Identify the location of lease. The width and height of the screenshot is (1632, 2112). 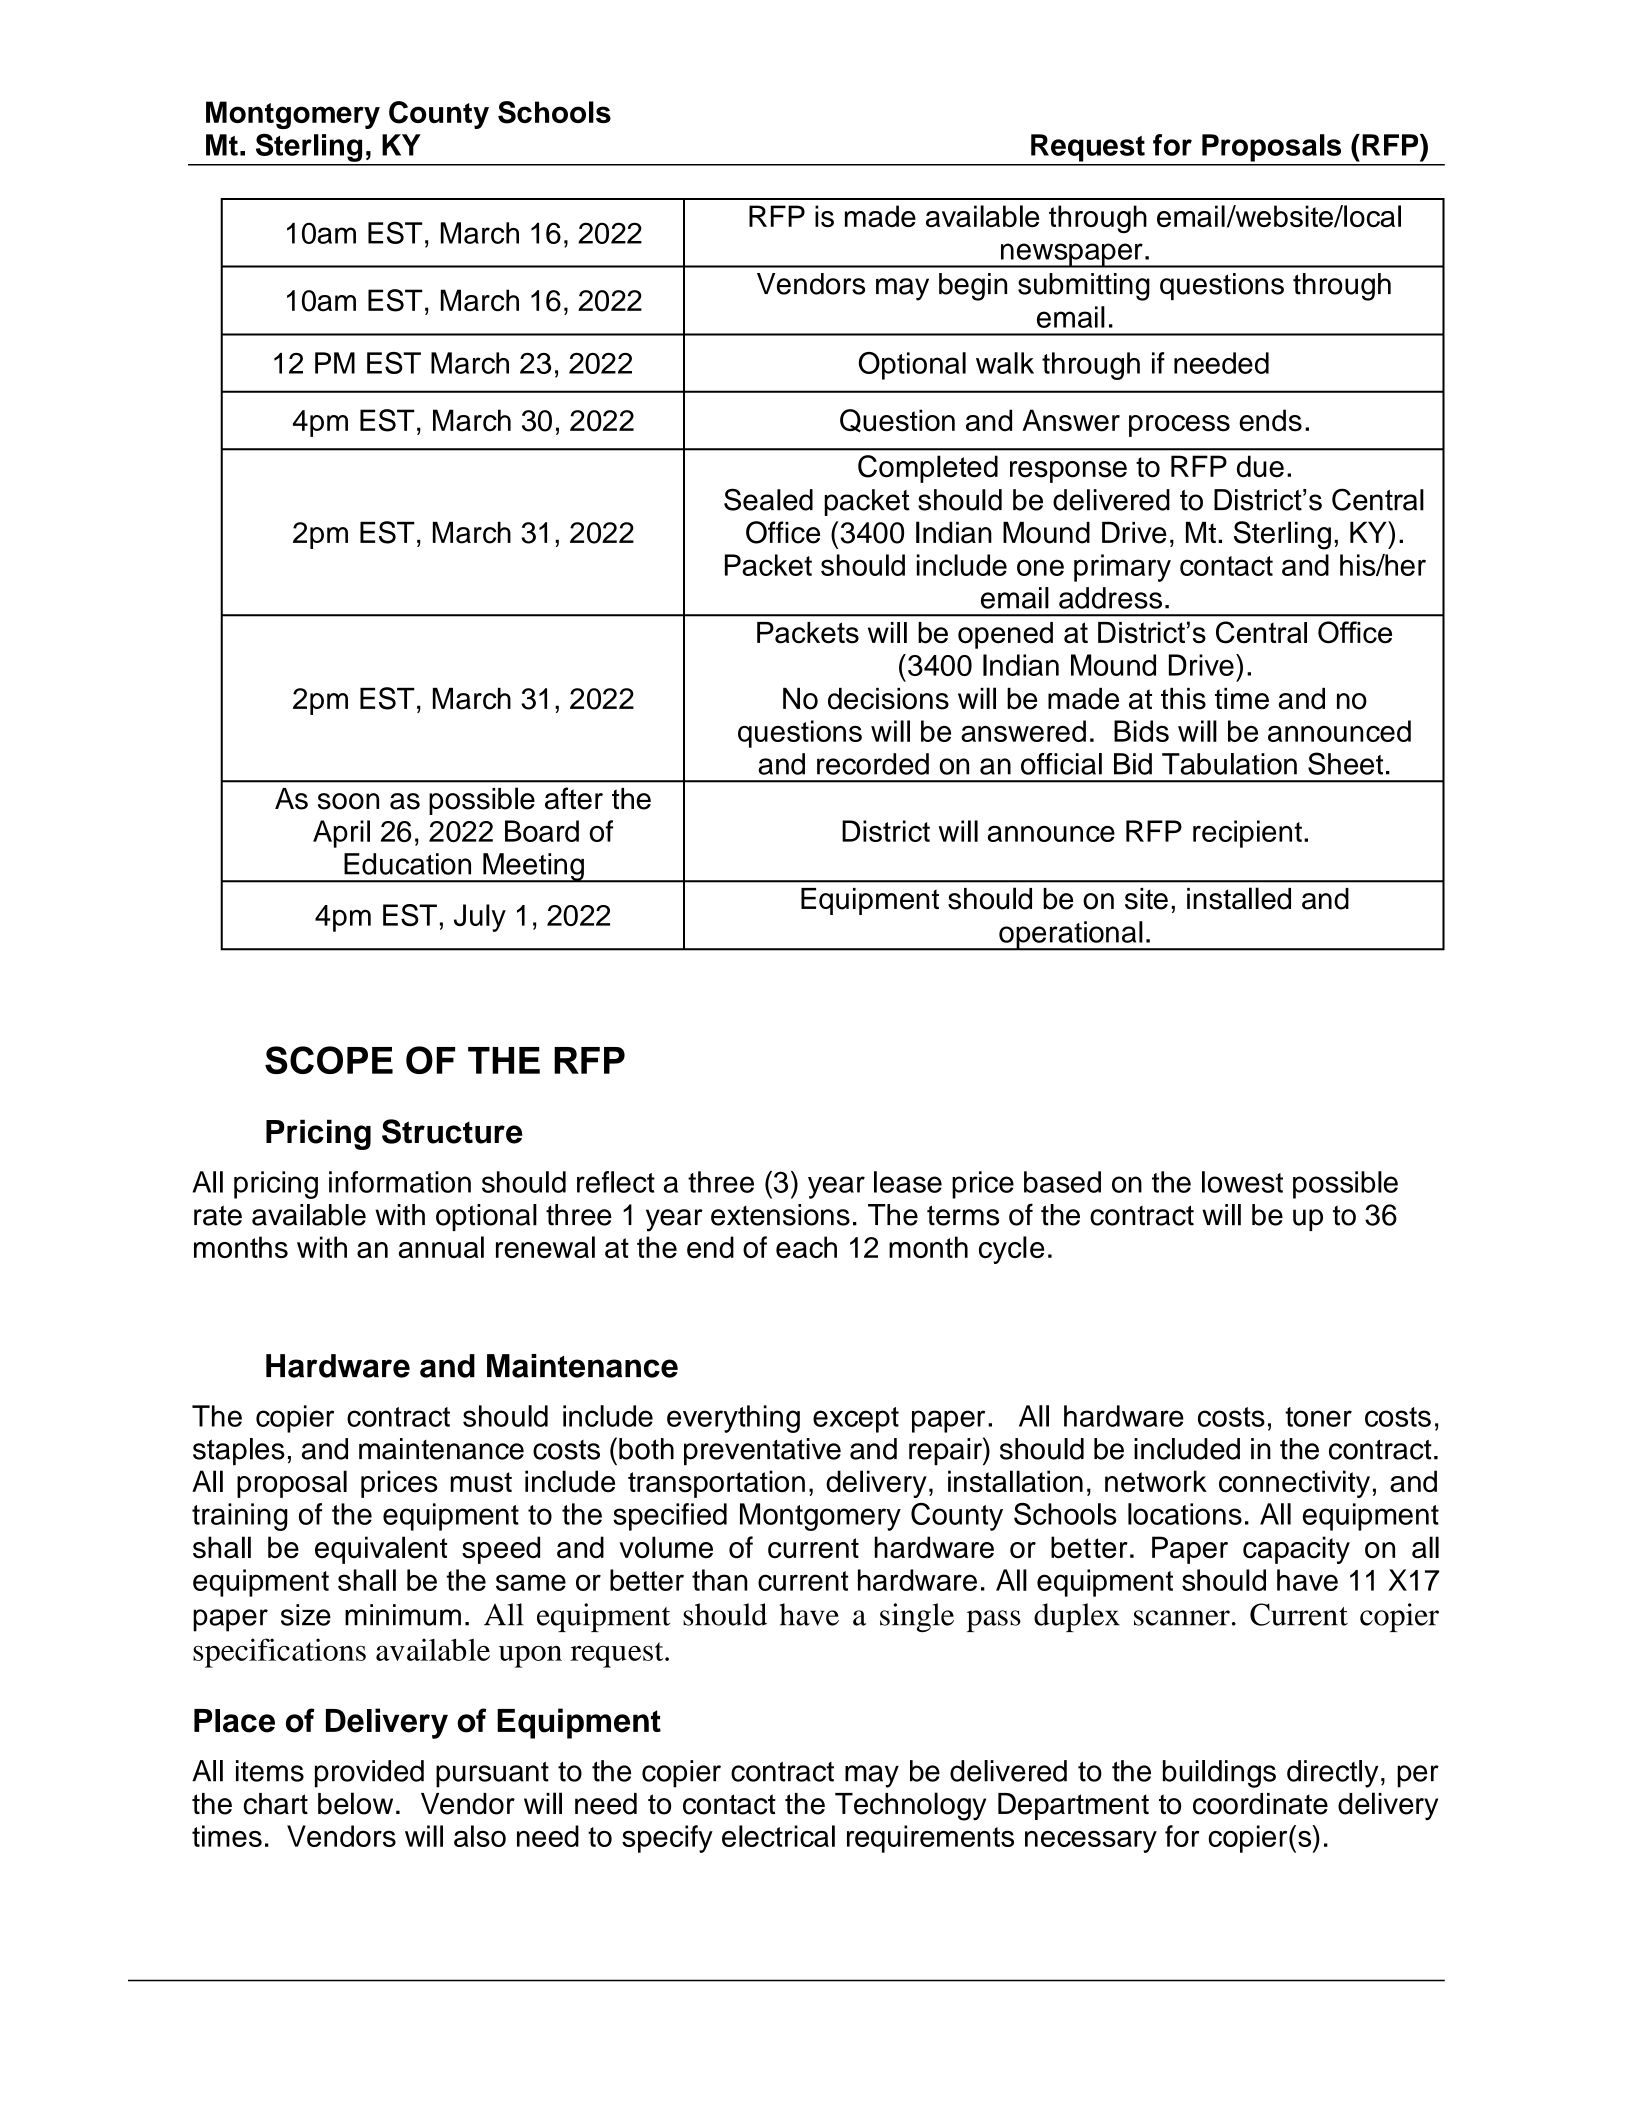
(908, 1182).
